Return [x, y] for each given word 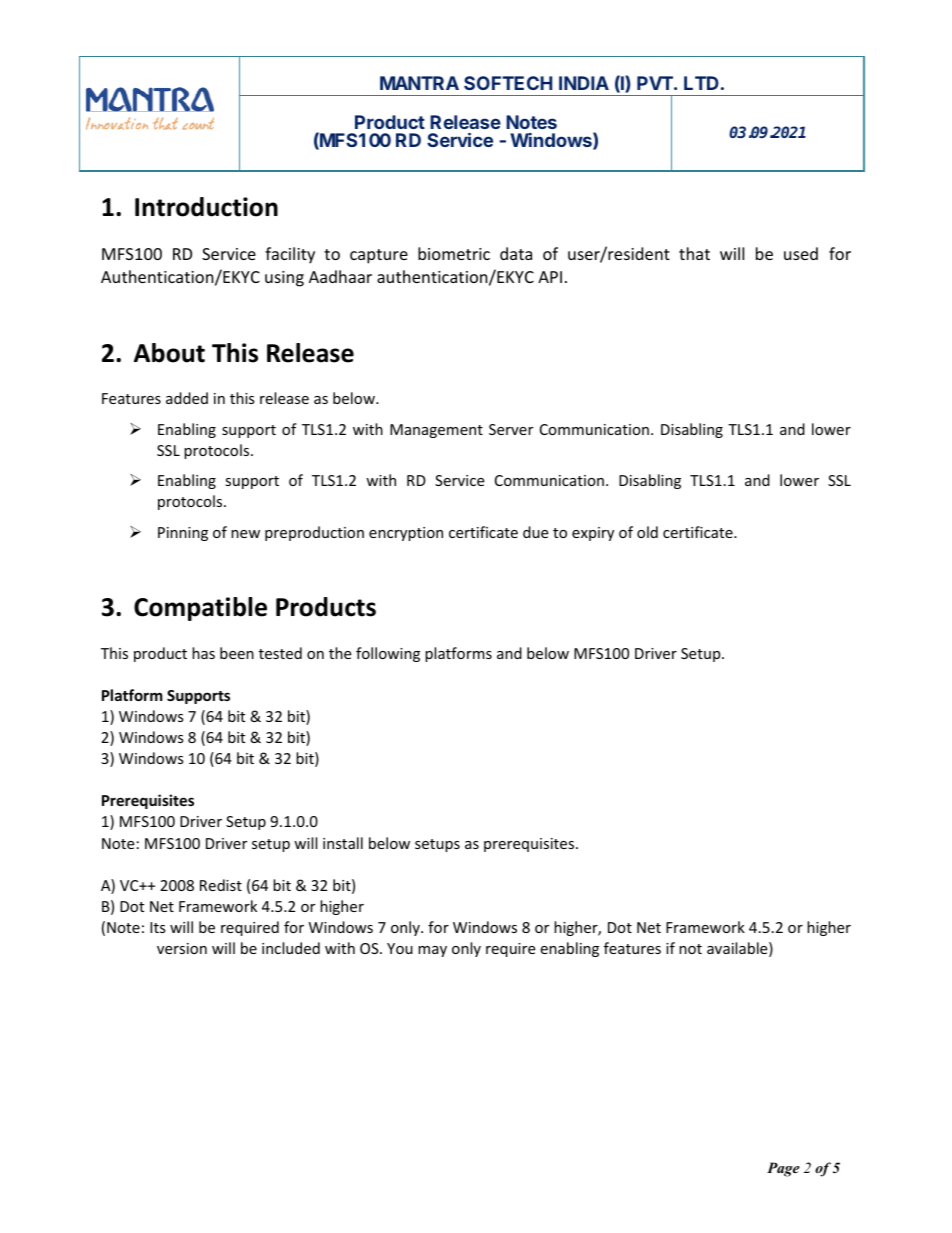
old [647, 532]
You [400, 948]
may [432, 951]
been [237, 653]
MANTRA [419, 83]
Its [158, 927]
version [182, 948]
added [187, 398]
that [694, 253]
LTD [701, 83]
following [388, 654]
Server [511, 429]
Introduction [206, 207]
